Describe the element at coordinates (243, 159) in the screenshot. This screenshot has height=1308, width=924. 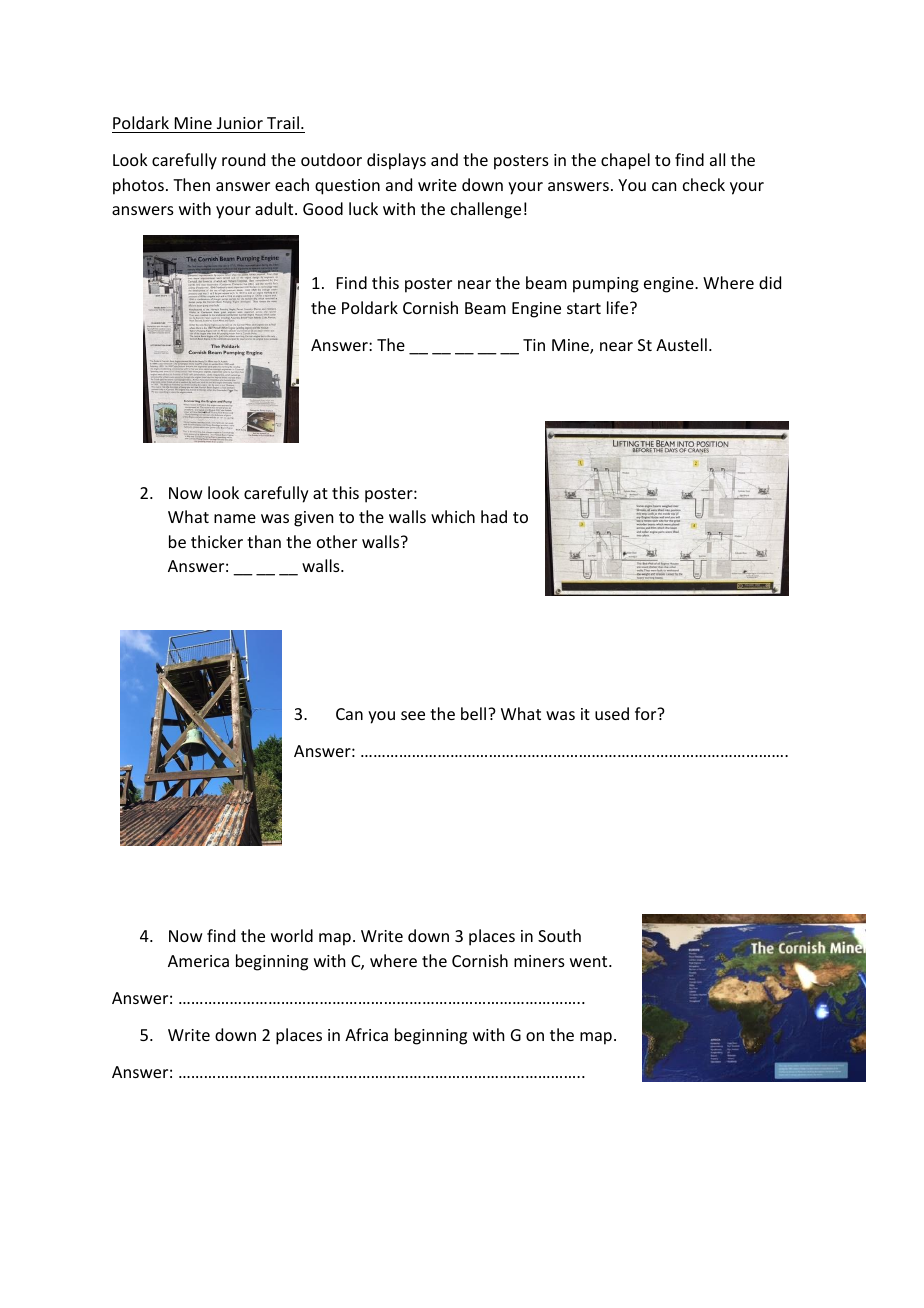
I see `round` at that location.
